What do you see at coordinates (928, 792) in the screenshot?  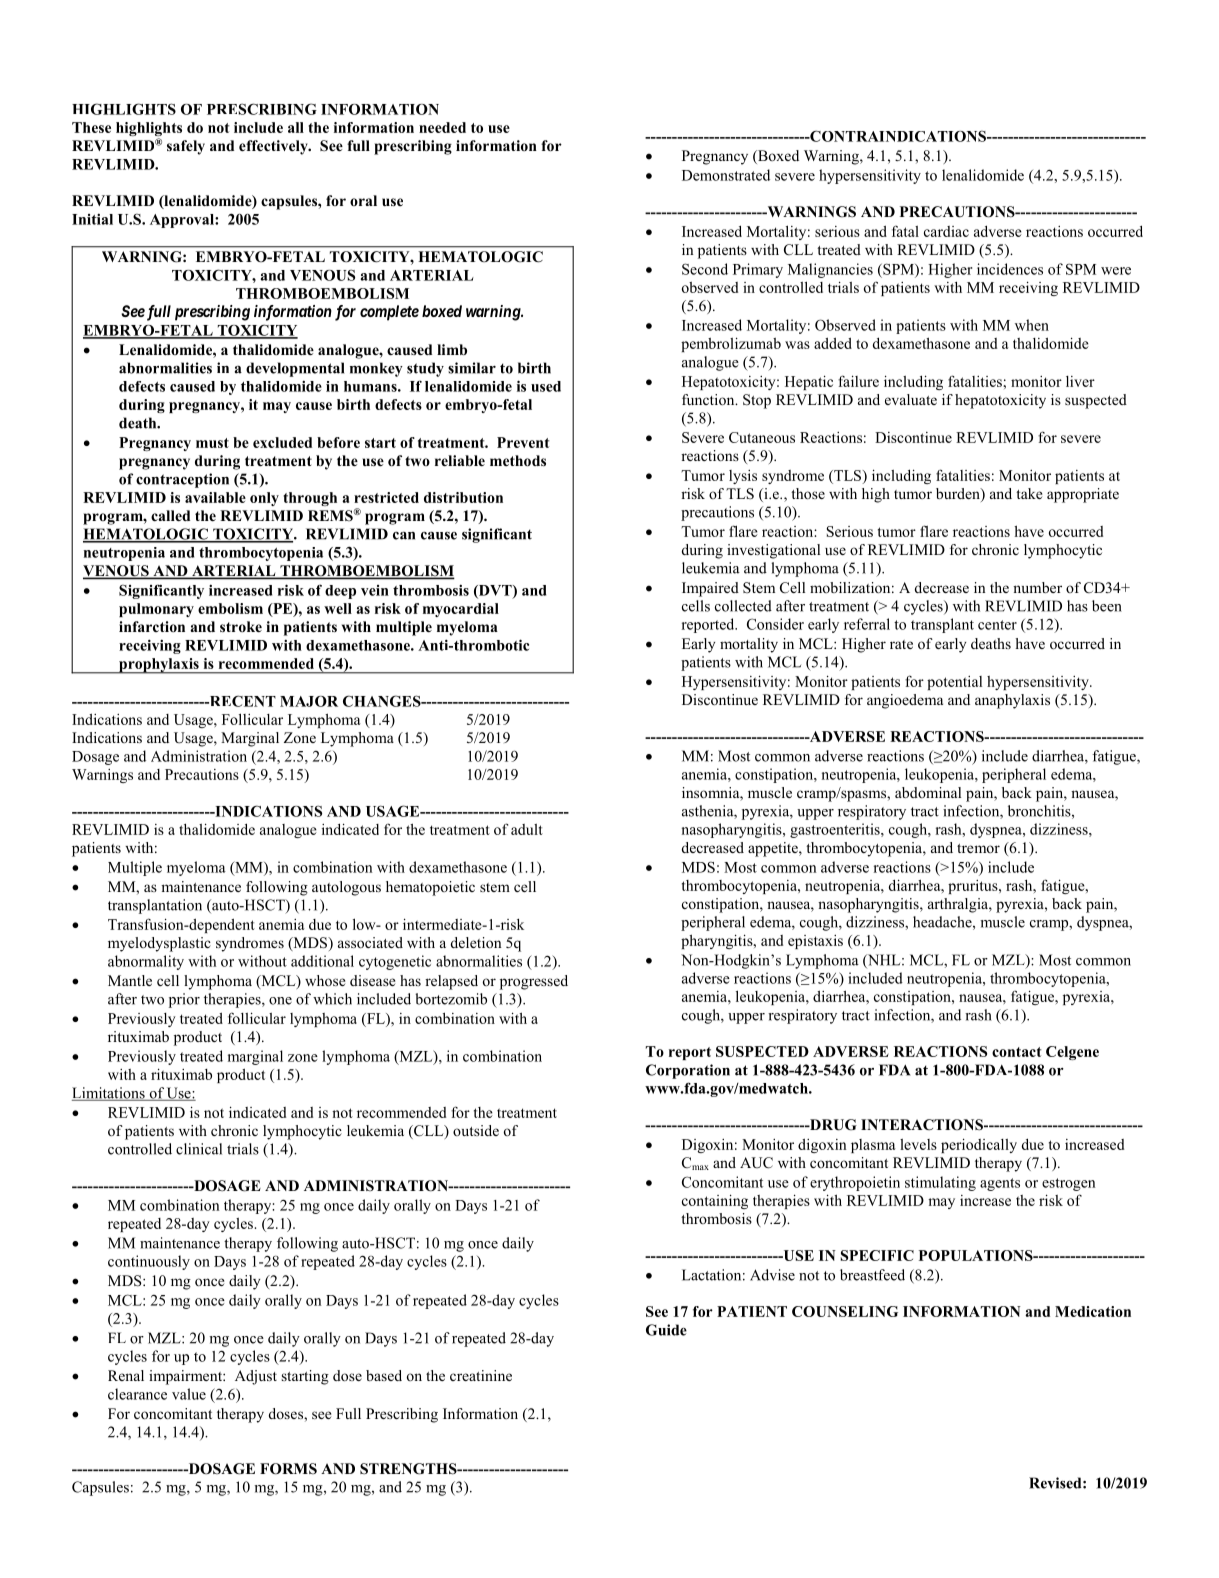 I see `abdominal` at bounding box center [928, 792].
